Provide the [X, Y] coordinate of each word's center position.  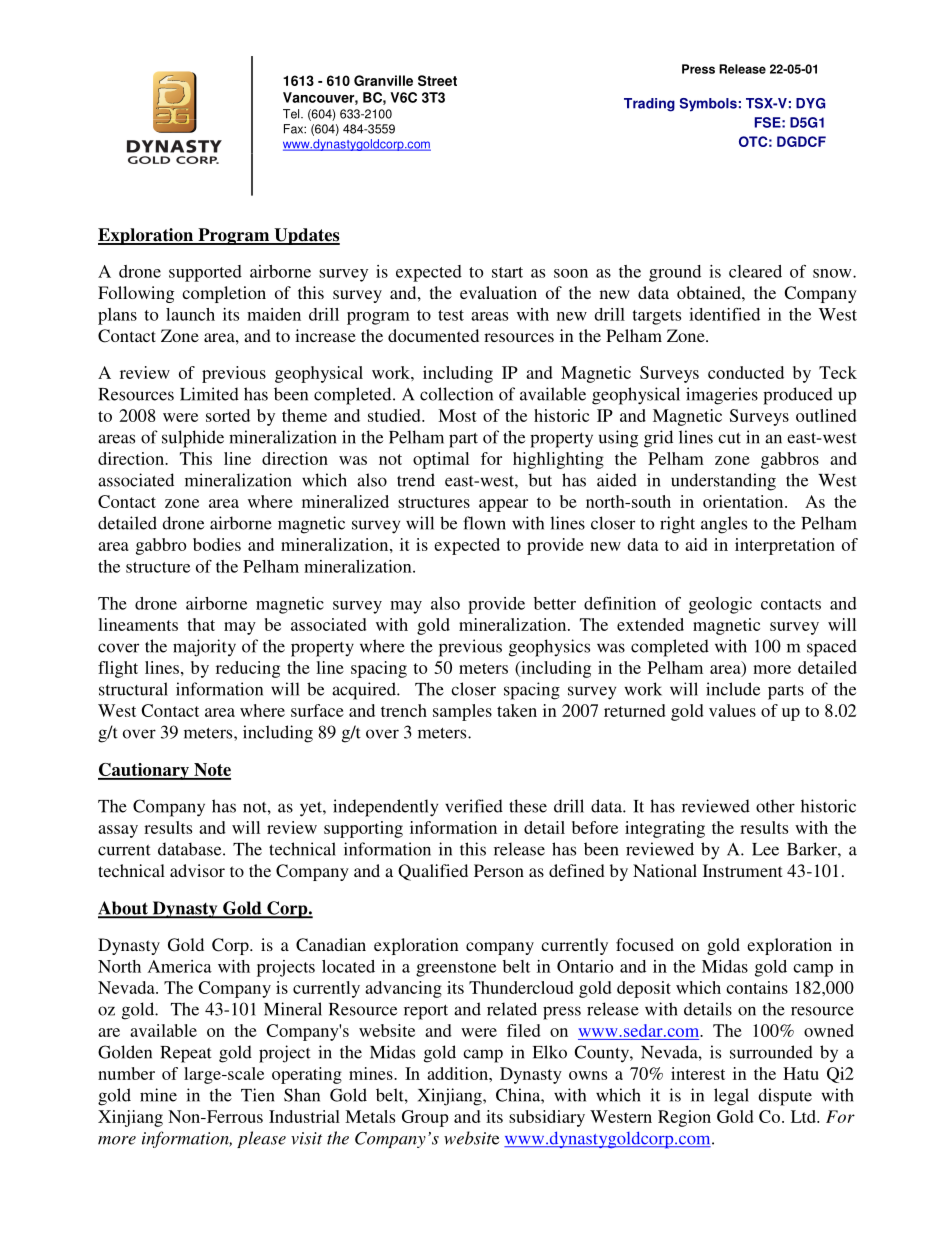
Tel [292, 114]
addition [458, 1073]
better [555, 603]
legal [731, 1097]
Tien [258, 1095]
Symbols [708, 105]
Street [437, 80]
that [201, 624]
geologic [720, 605]
